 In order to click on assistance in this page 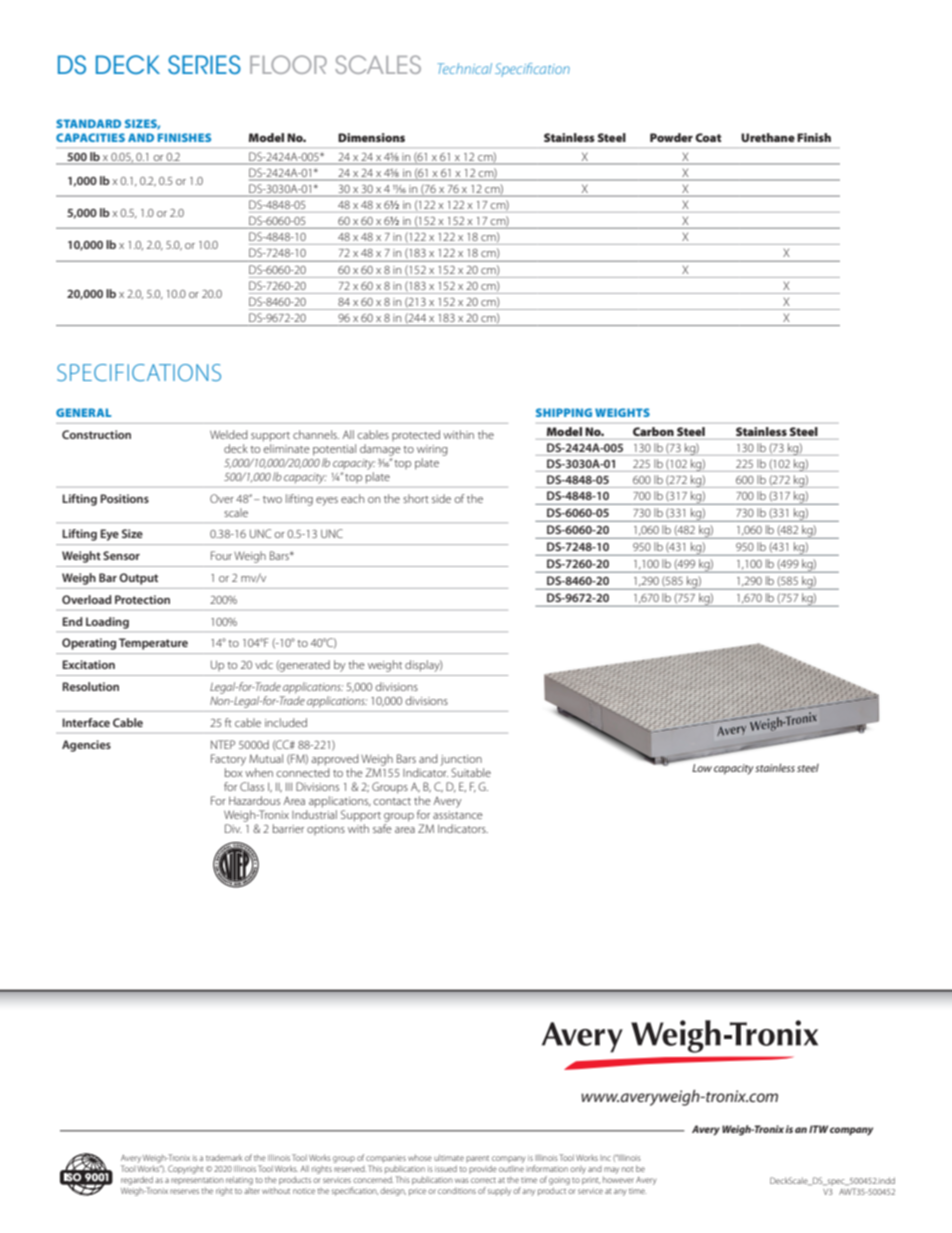, I will do `click(458, 815)`.
